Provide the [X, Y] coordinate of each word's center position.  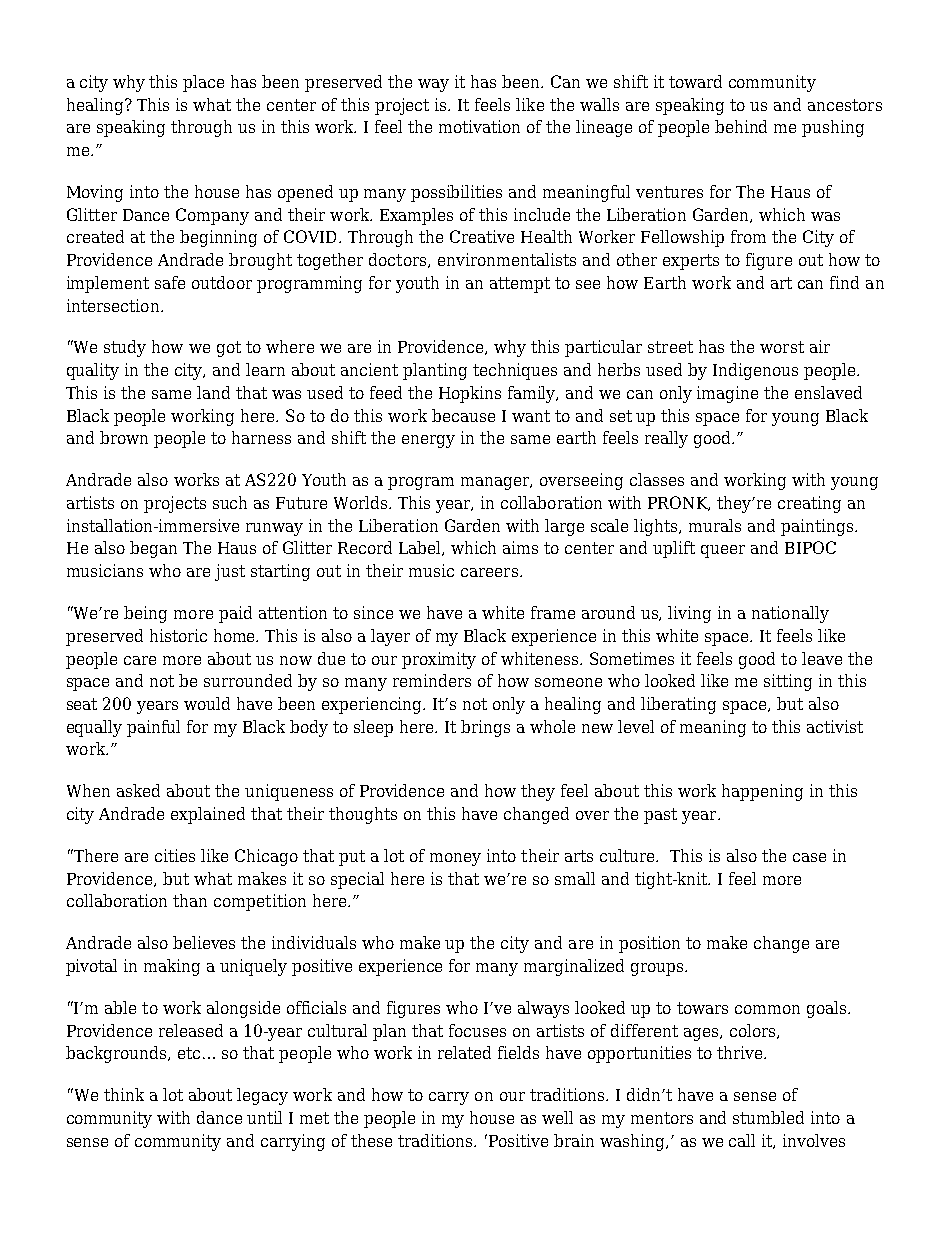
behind [741, 126]
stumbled [768, 1117]
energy [428, 441]
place [203, 83]
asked [138, 790]
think [124, 1094]
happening [762, 792]
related [464, 1052]
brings [485, 728]
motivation [479, 126]
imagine [727, 394]
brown [124, 437]
